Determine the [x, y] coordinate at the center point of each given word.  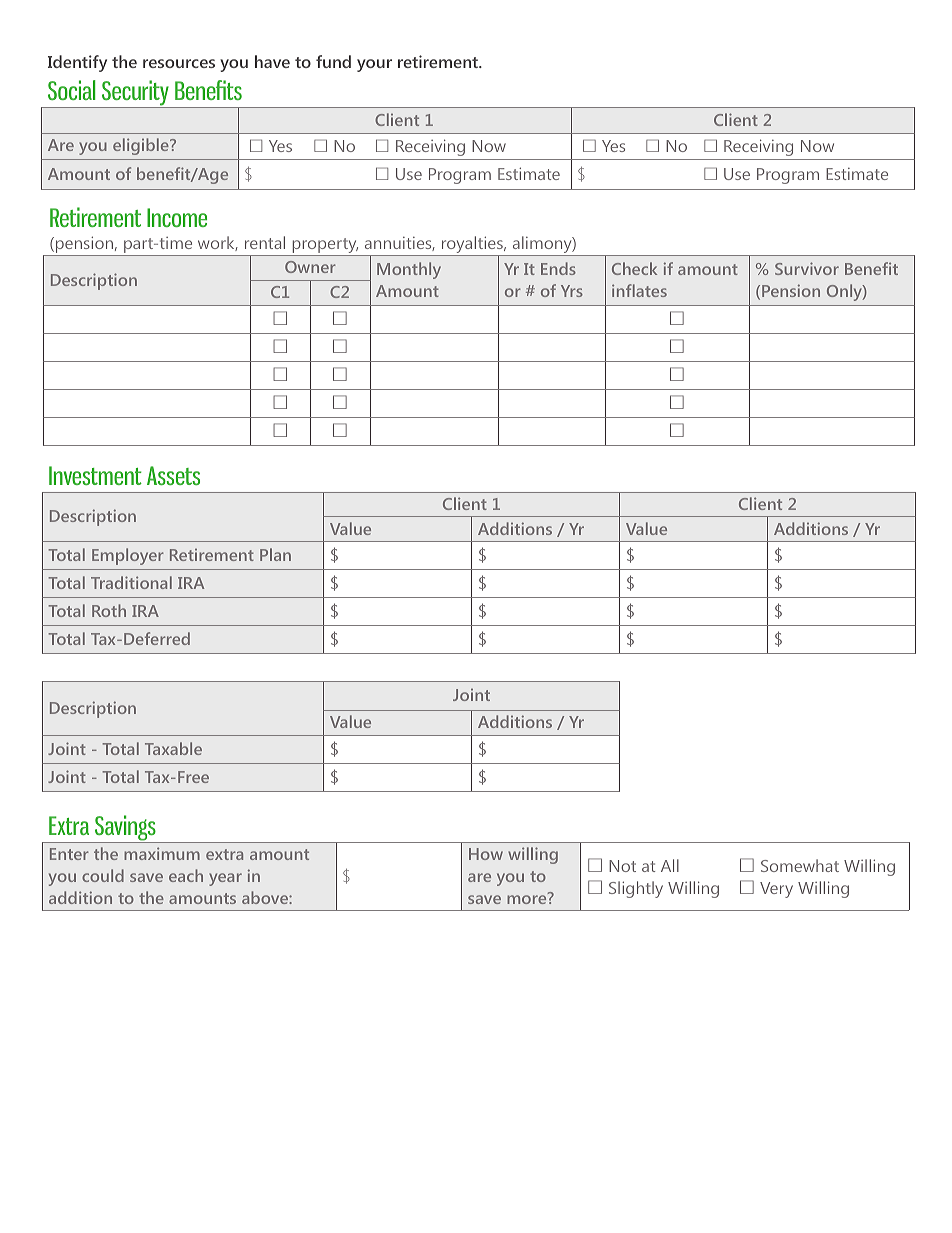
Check [634, 268]
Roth [109, 610]
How [486, 854]
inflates [639, 290]
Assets [173, 475]
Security [135, 94]
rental [265, 242]
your [374, 65]
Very [776, 890]
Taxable [173, 748]
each [186, 875]
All [670, 865]
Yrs [572, 291]
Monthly [409, 270]
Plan [275, 554]
